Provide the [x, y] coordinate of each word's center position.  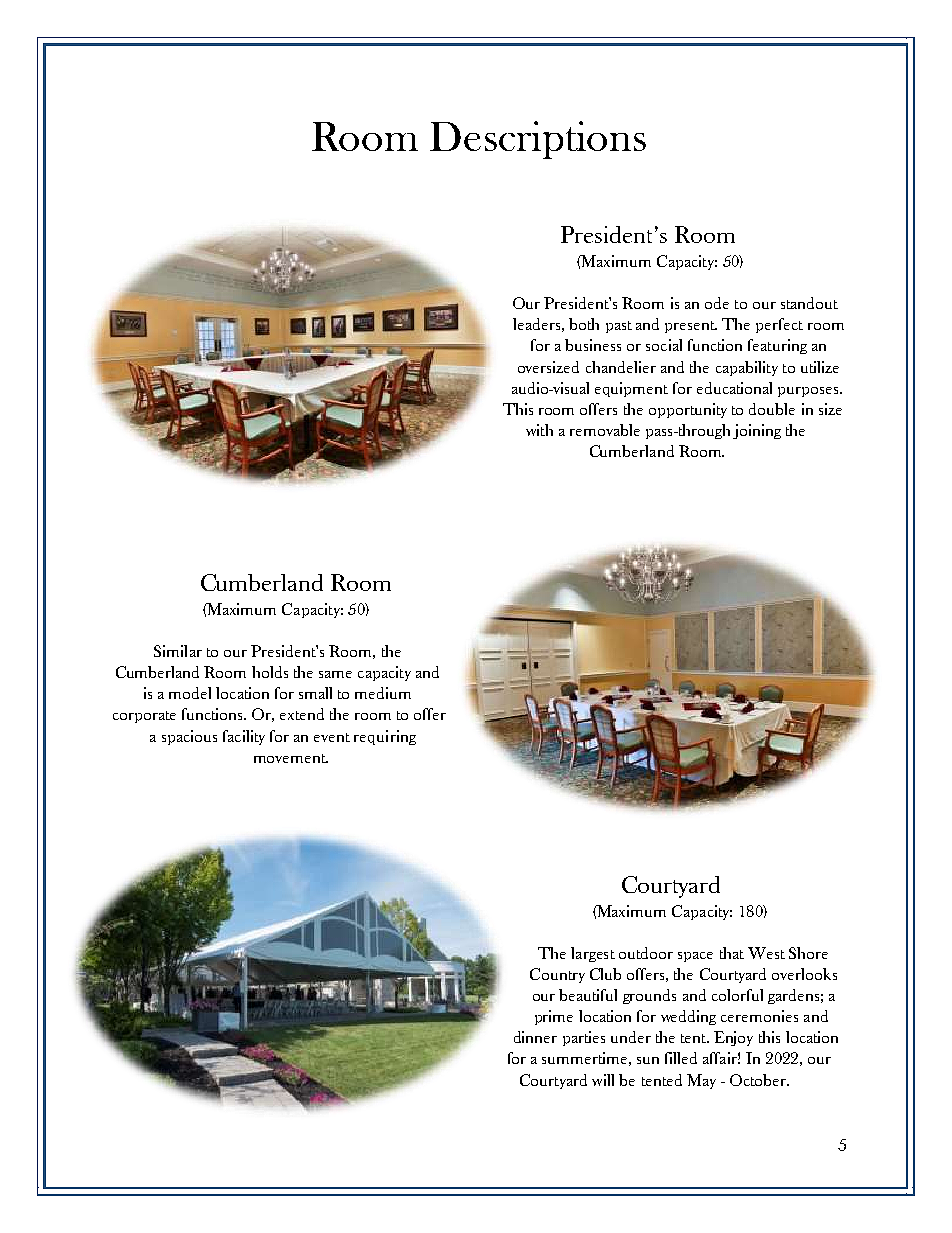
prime [554, 1017]
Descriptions [538, 140]
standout [809, 303]
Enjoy [733, 1038]
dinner [535, 1037]
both [584, 324]
